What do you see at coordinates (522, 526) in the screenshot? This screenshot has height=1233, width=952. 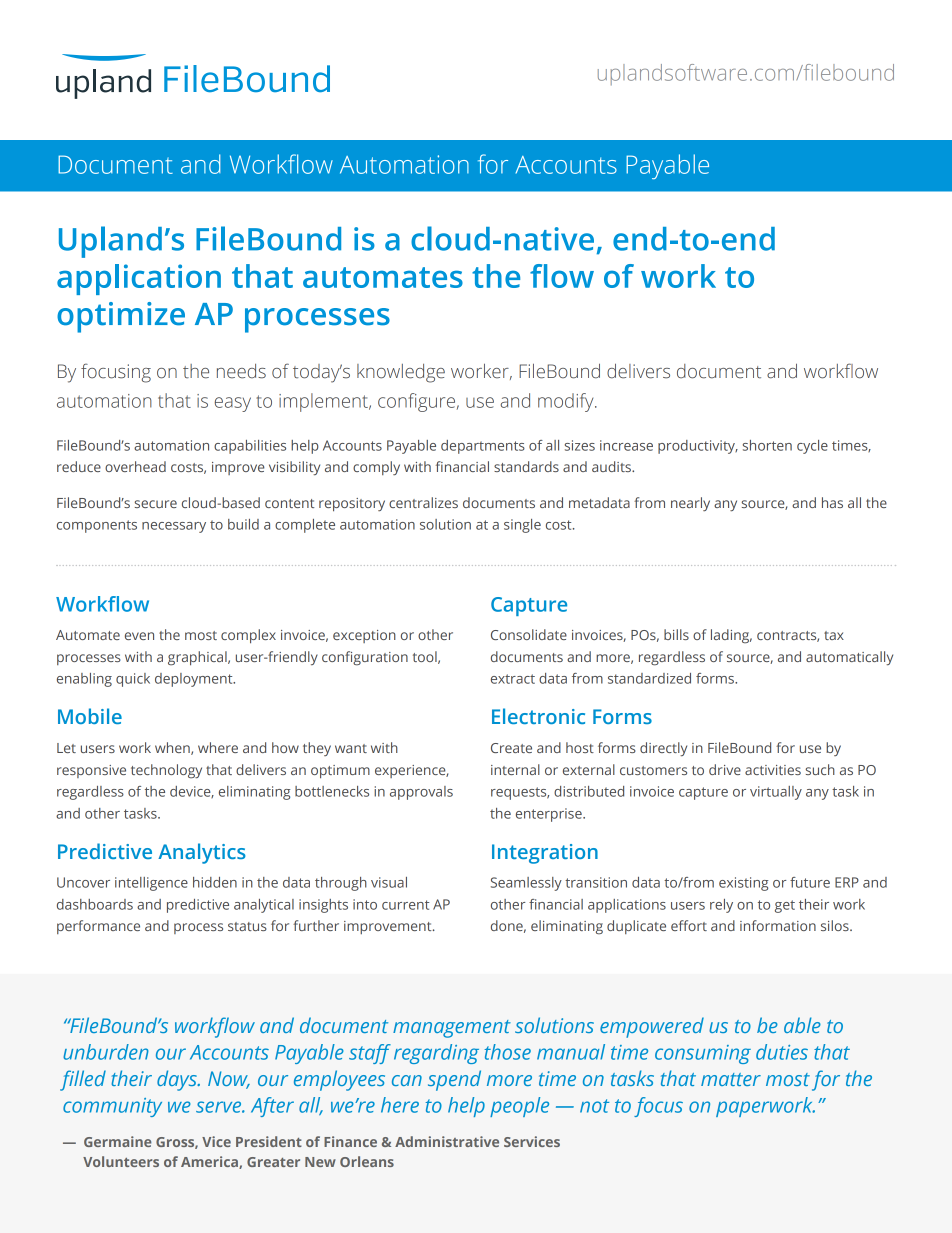 I see `single` at bounding box center [522, 526].
